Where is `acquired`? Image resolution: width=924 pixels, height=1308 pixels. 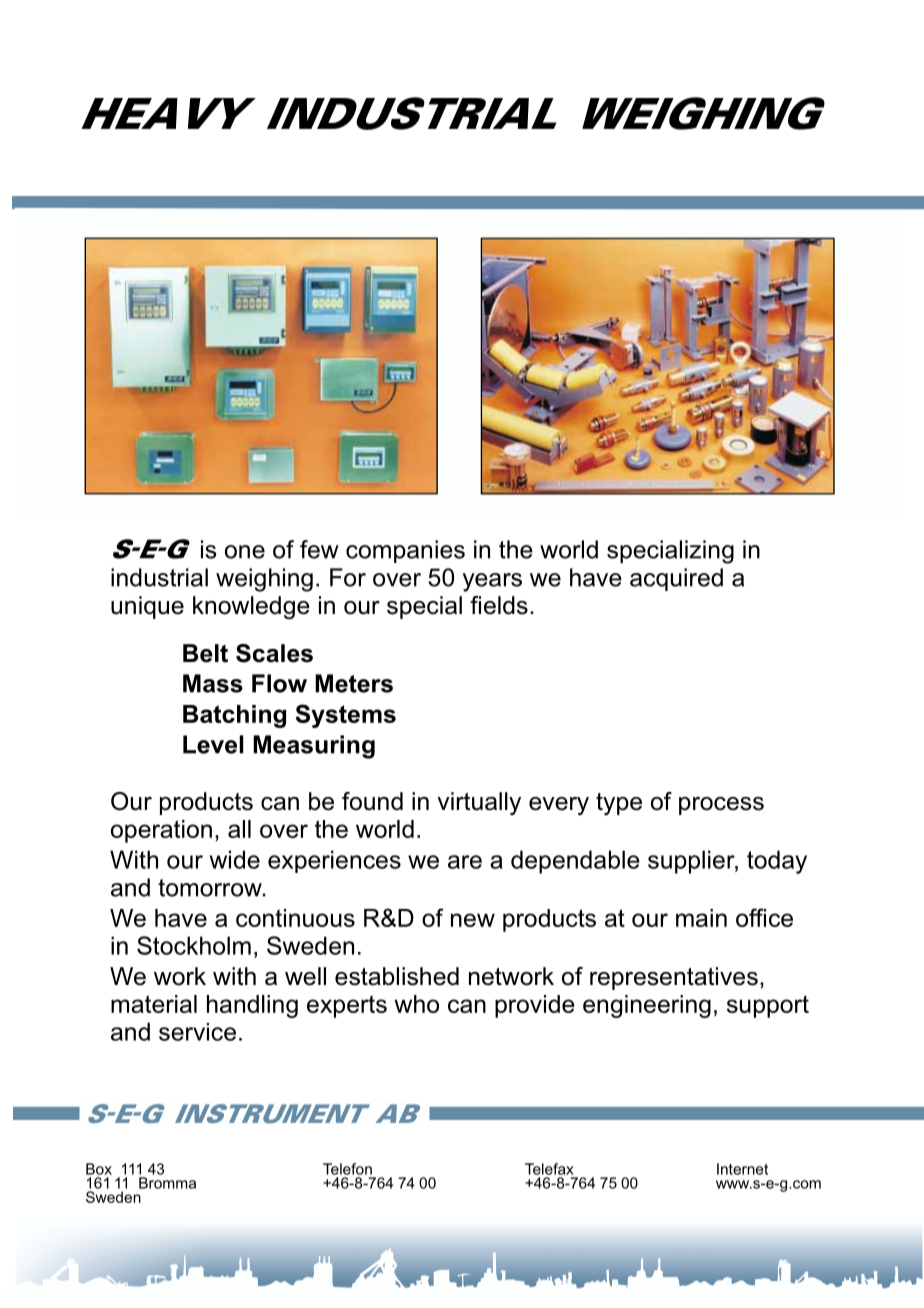
acquired is located at coordinates (676, 579).
